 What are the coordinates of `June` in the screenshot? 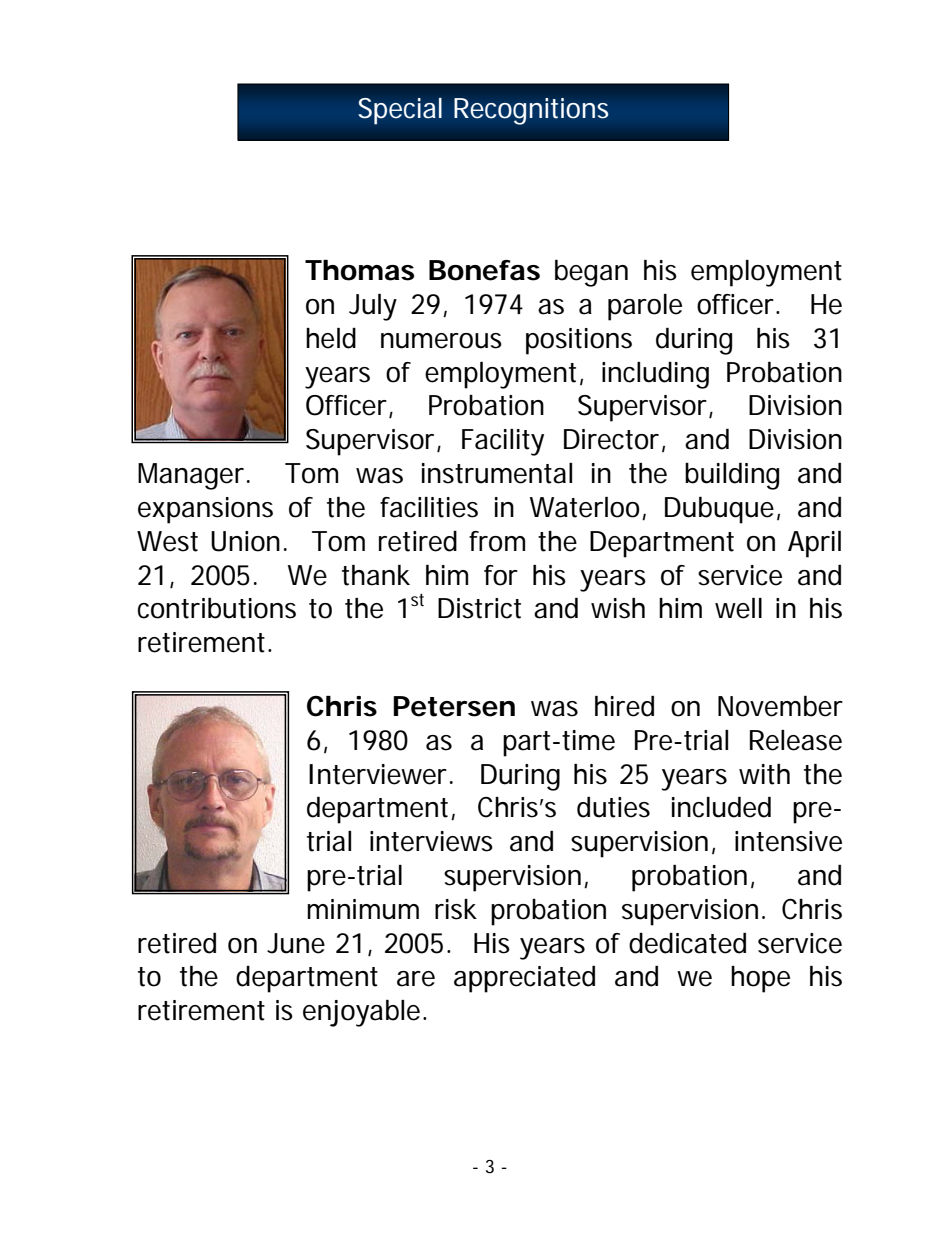 It's located at (296, 943).
